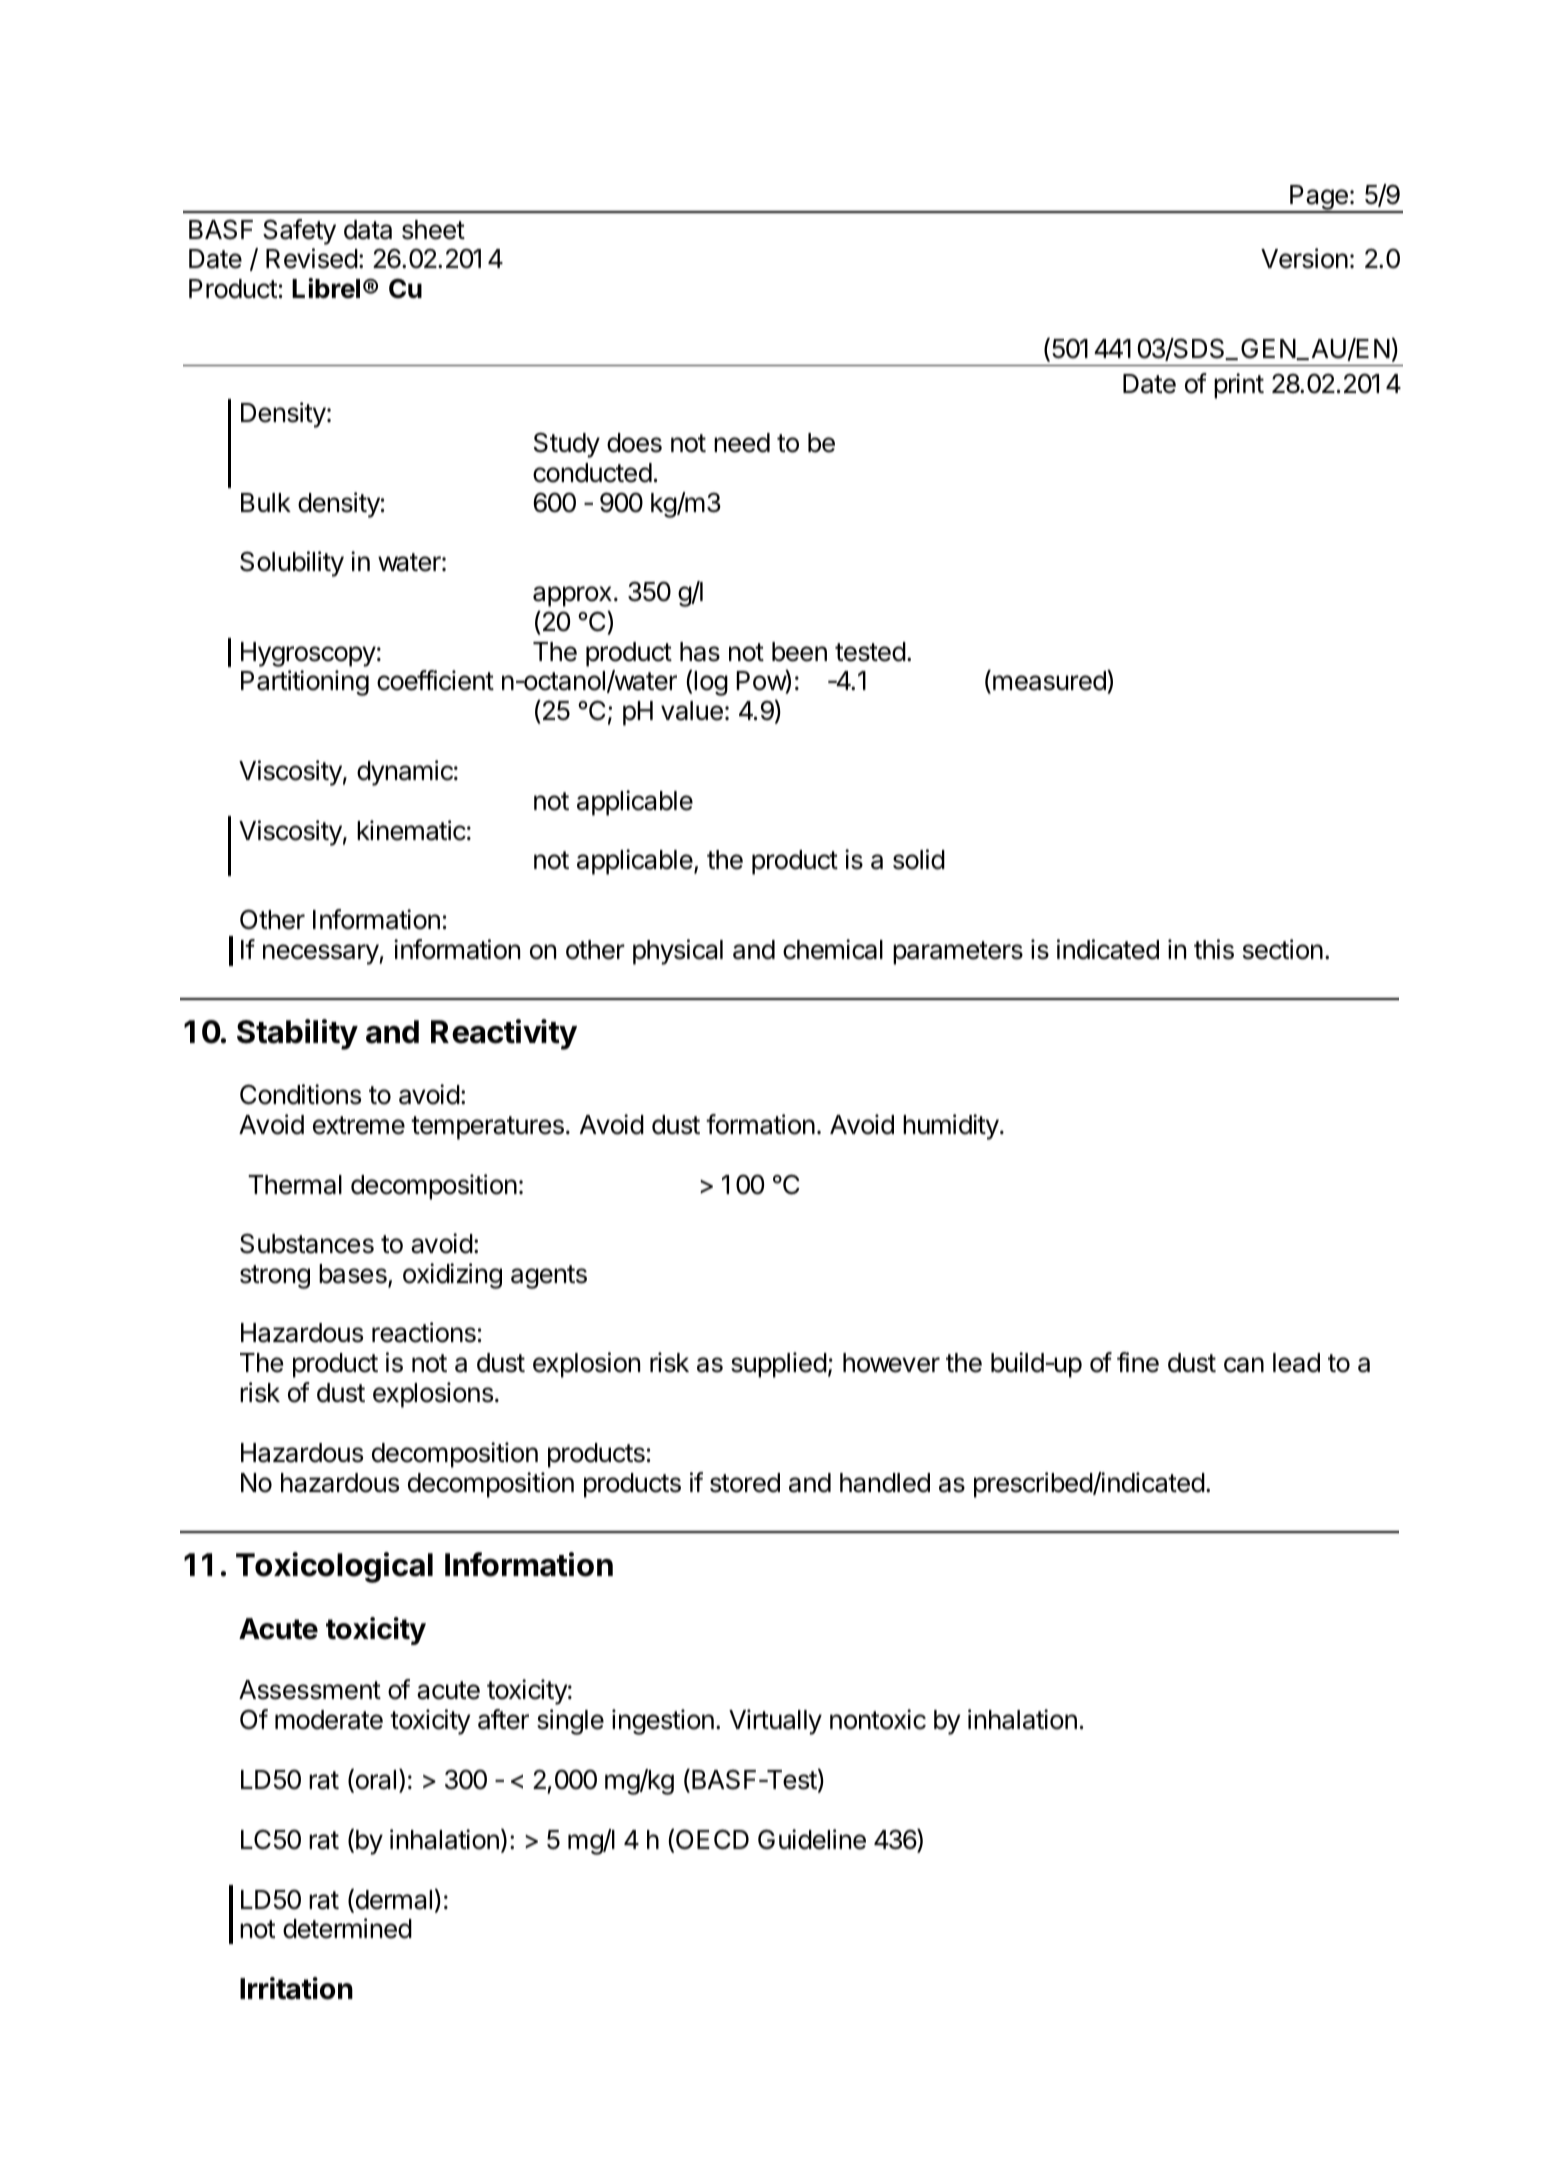 This screenshot has width=1542, height=2183. I want to click on extreme, so click(359, 1125).
